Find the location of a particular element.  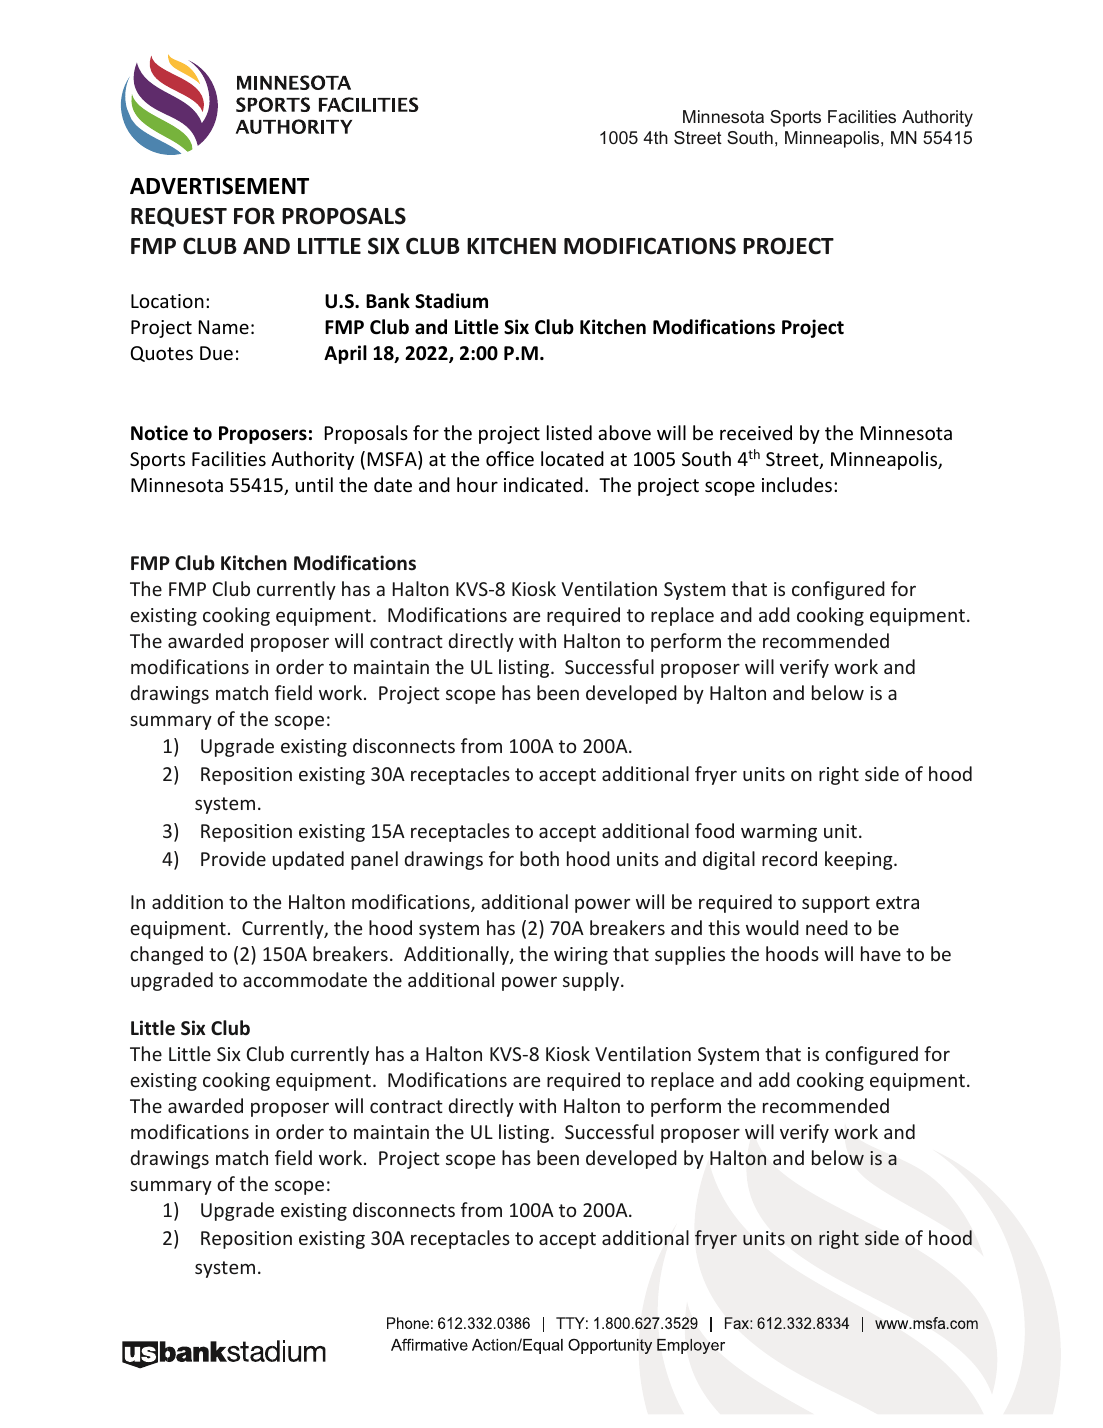

need is located at coordinates (827, 927).
